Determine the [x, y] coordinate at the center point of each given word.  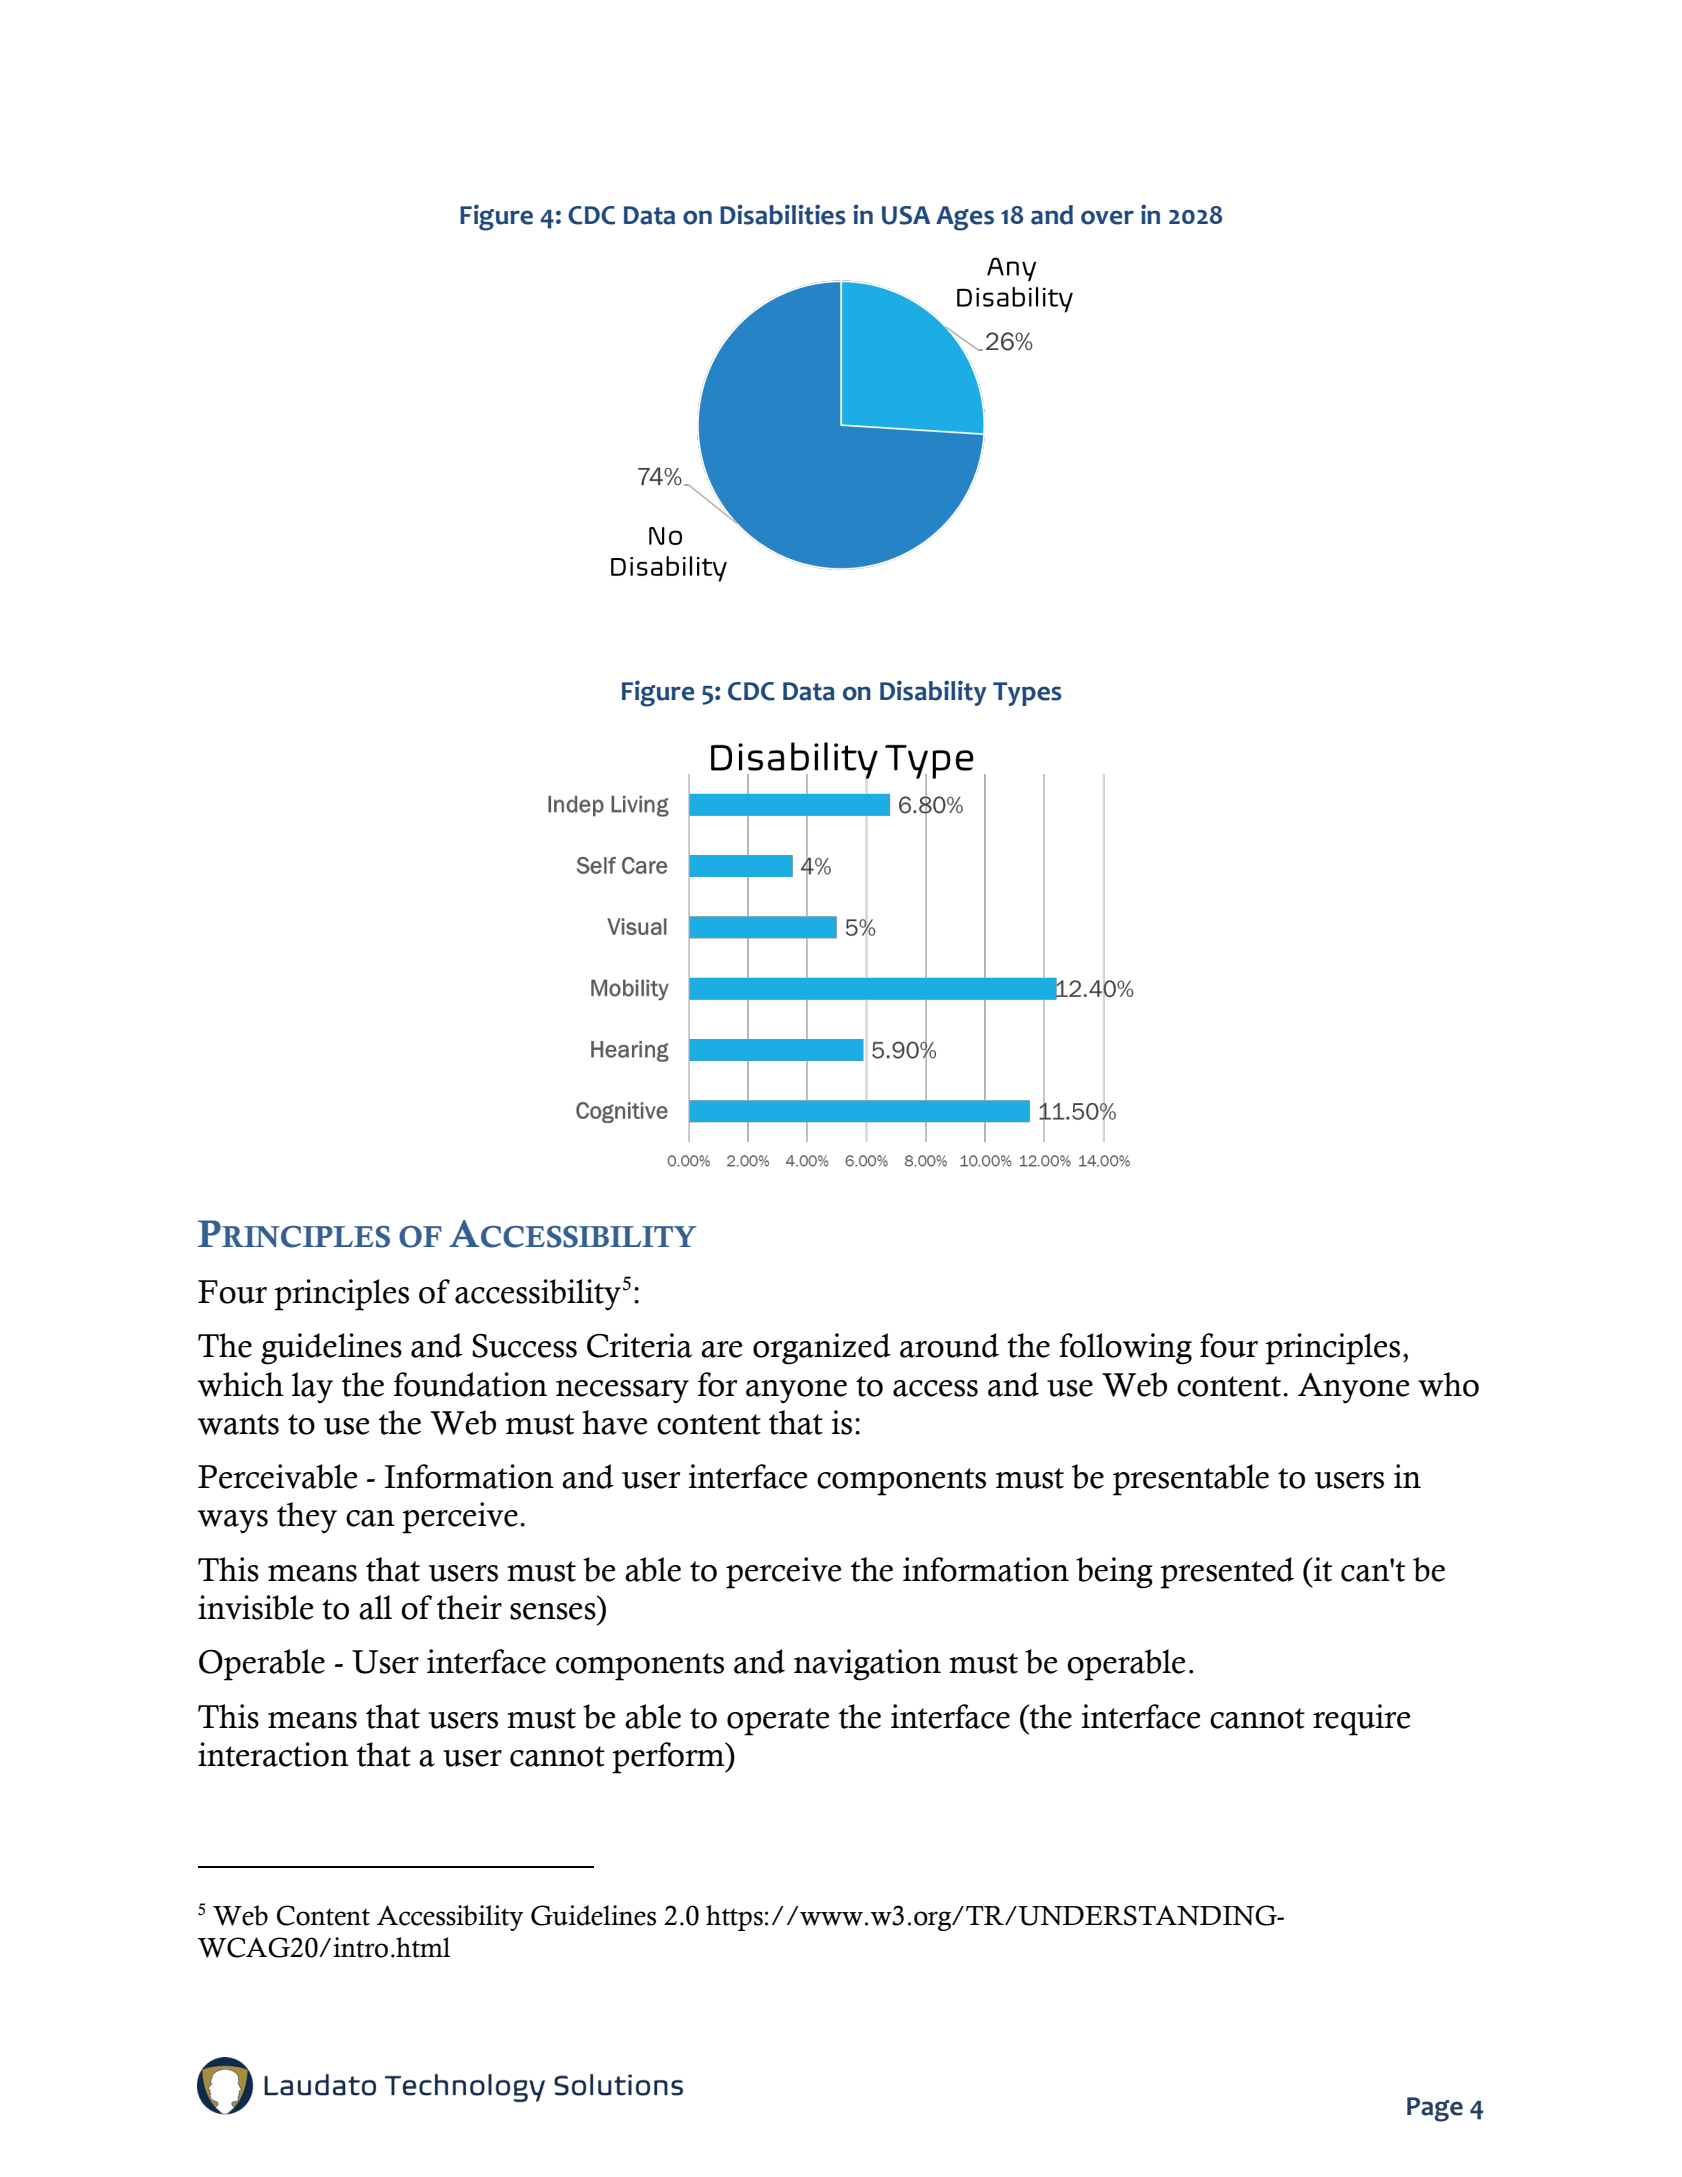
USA [906, 215]
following [1125, 1349]
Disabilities [783, 214]
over [1107, 217]
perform [669, 1758]
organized [822, 1349]
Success [524, 1346]
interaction [273, 1754]
